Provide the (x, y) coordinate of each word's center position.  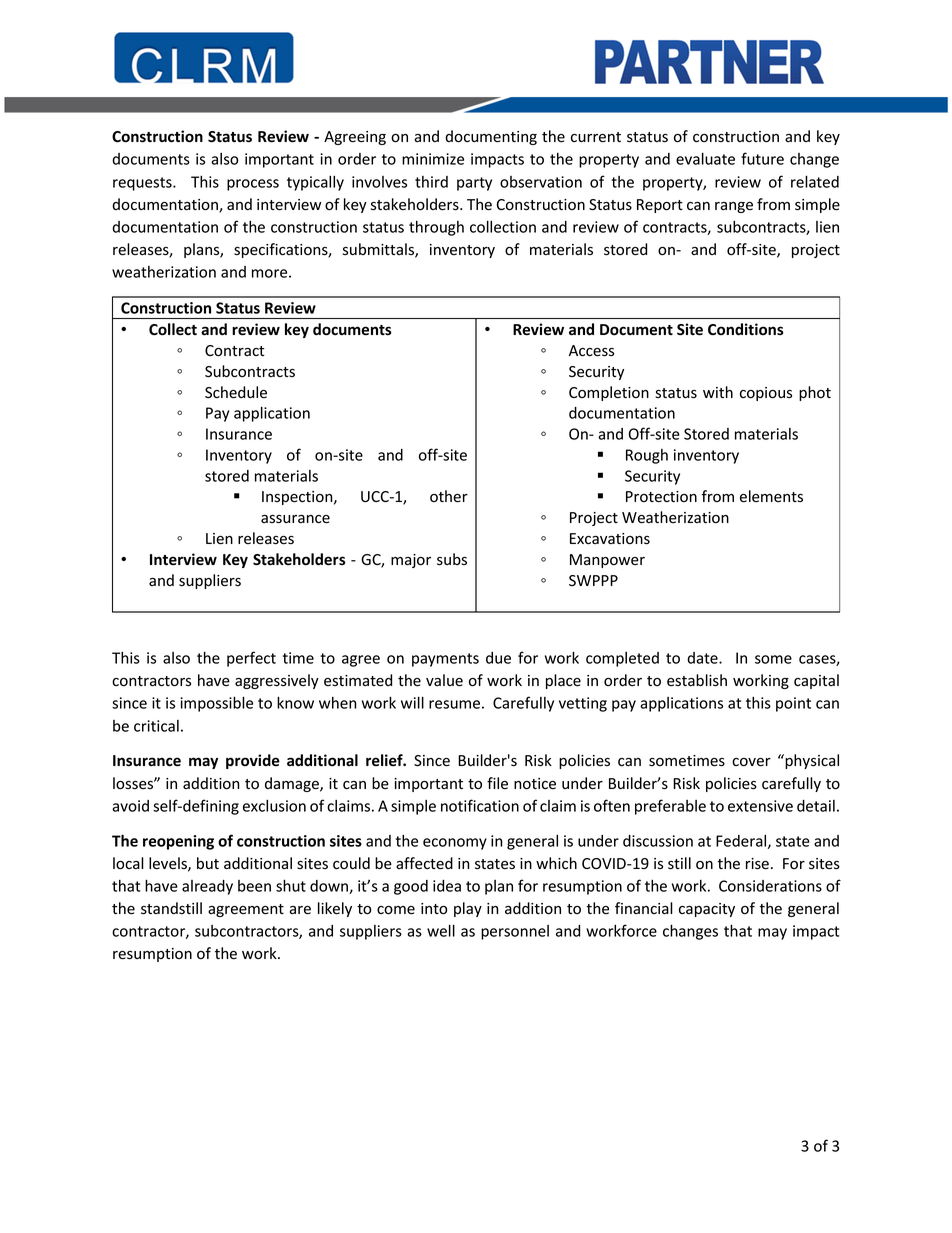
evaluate (705, 158)
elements (771, 496)
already (207, 887)
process (253, 185)
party (474, 184)
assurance (295, 519)
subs (452, 559)
